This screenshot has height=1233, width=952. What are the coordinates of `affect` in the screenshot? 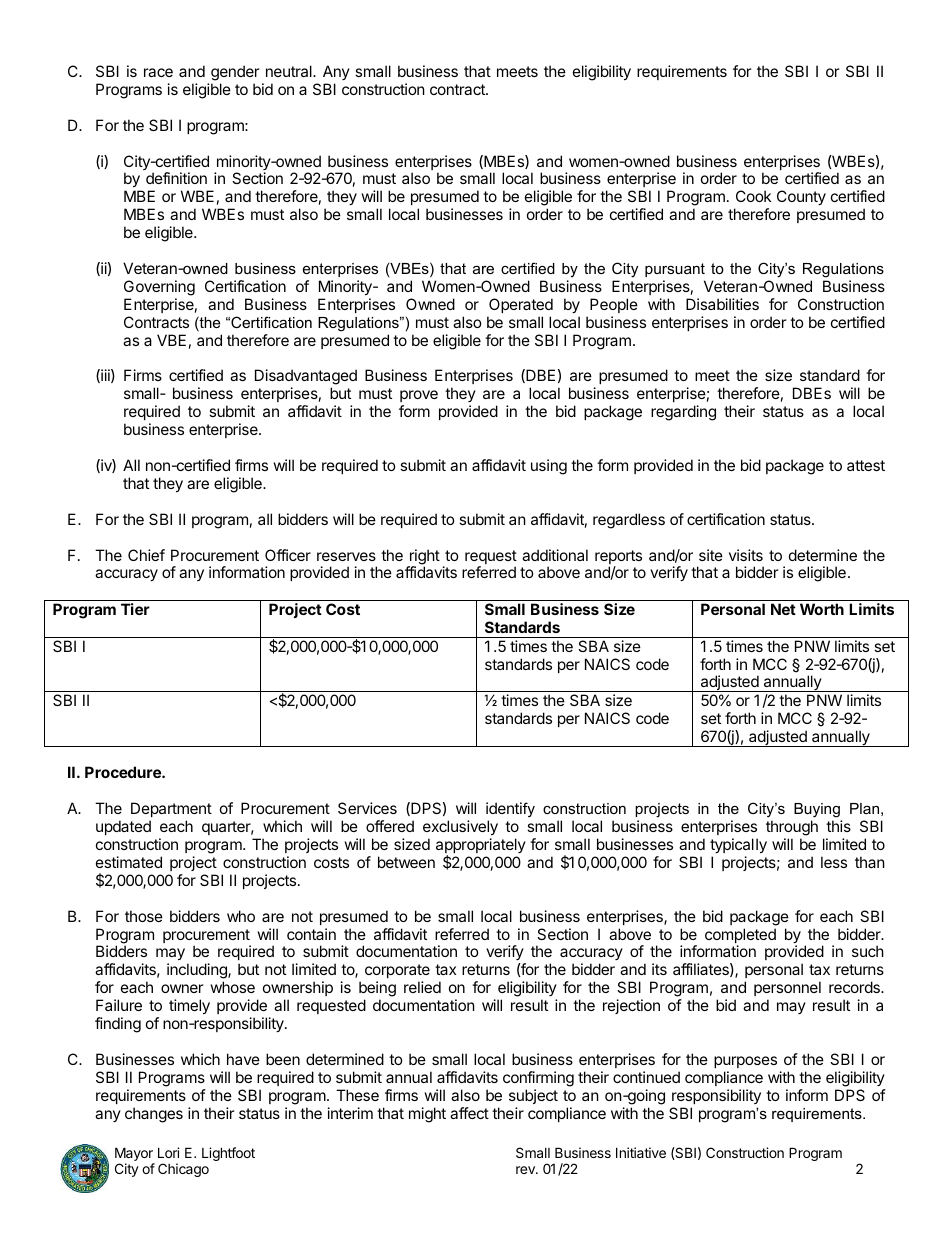 It's located at (469, 1113).
